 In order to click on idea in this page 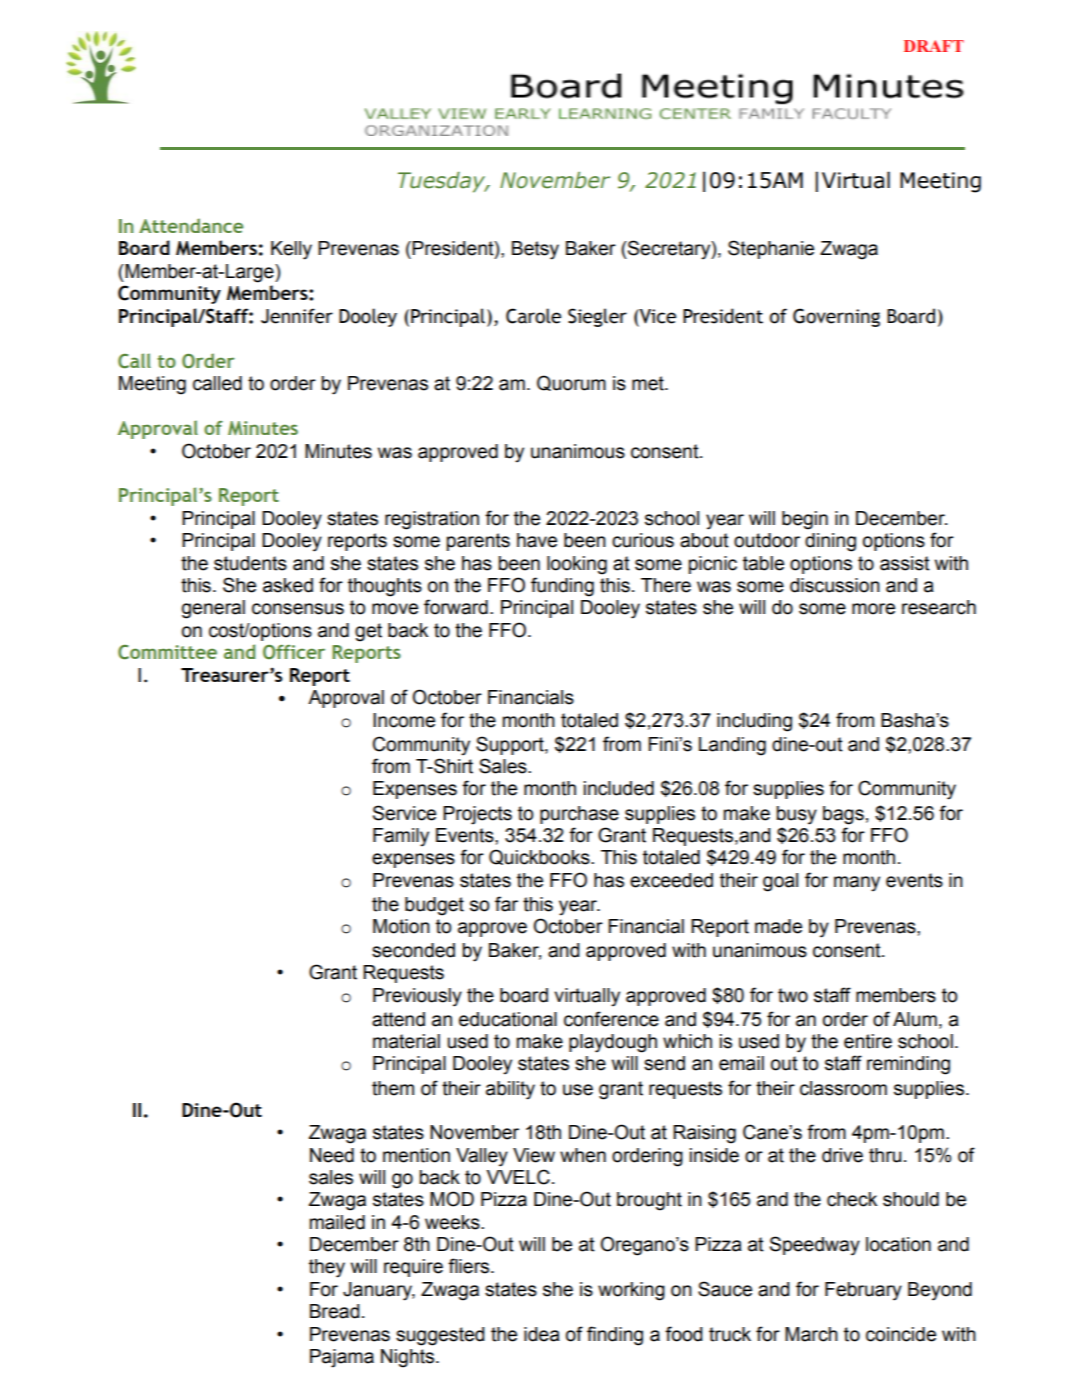, I will do `click(542, 1334)`.
